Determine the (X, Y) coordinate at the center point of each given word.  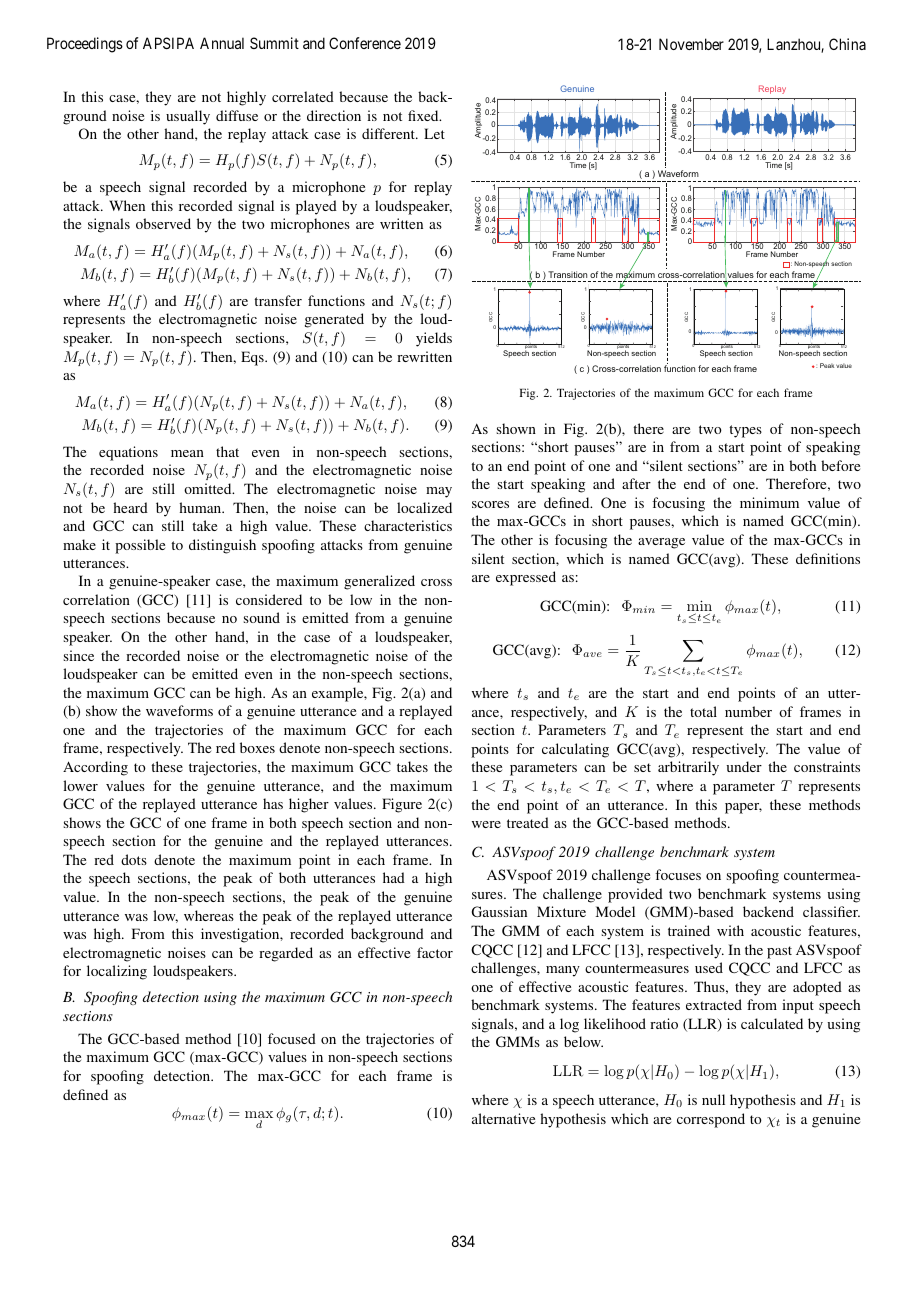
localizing (117, 972)
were (486, 824)
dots (134, 859)
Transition (567, 274)
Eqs (253, 358)
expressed (526, 578)
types (745, 431)
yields (434, 339)
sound (262, 617)
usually (188, 117)
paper (743, 808)
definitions (828, 558)
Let (434, 133)
